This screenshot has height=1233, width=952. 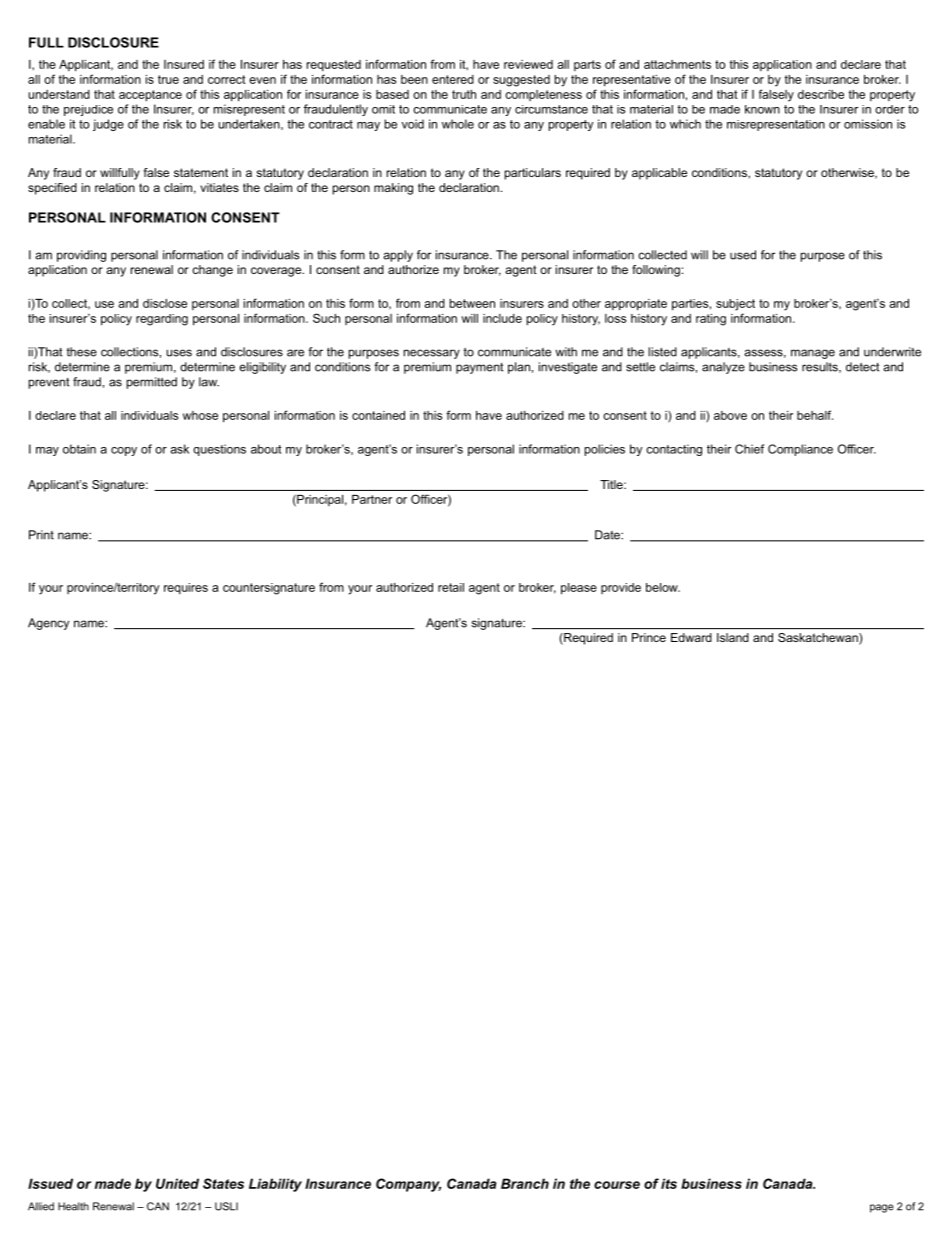 What do you see at coordinates (821, 94) in the screenshot?
I see `describe` at bounding box center [821, 94].
